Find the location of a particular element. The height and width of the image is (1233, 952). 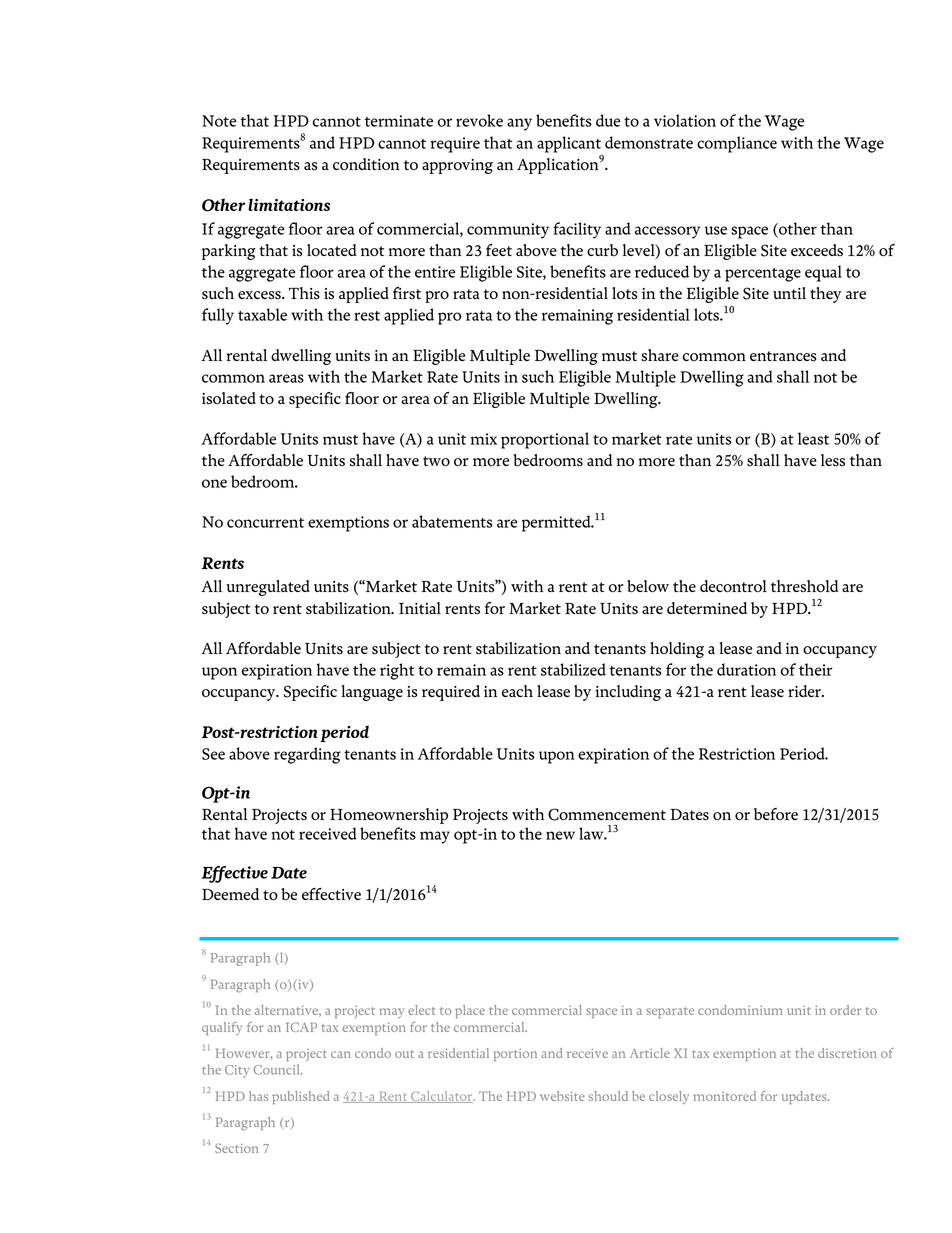

published is located at coordinates (301, 1097).
